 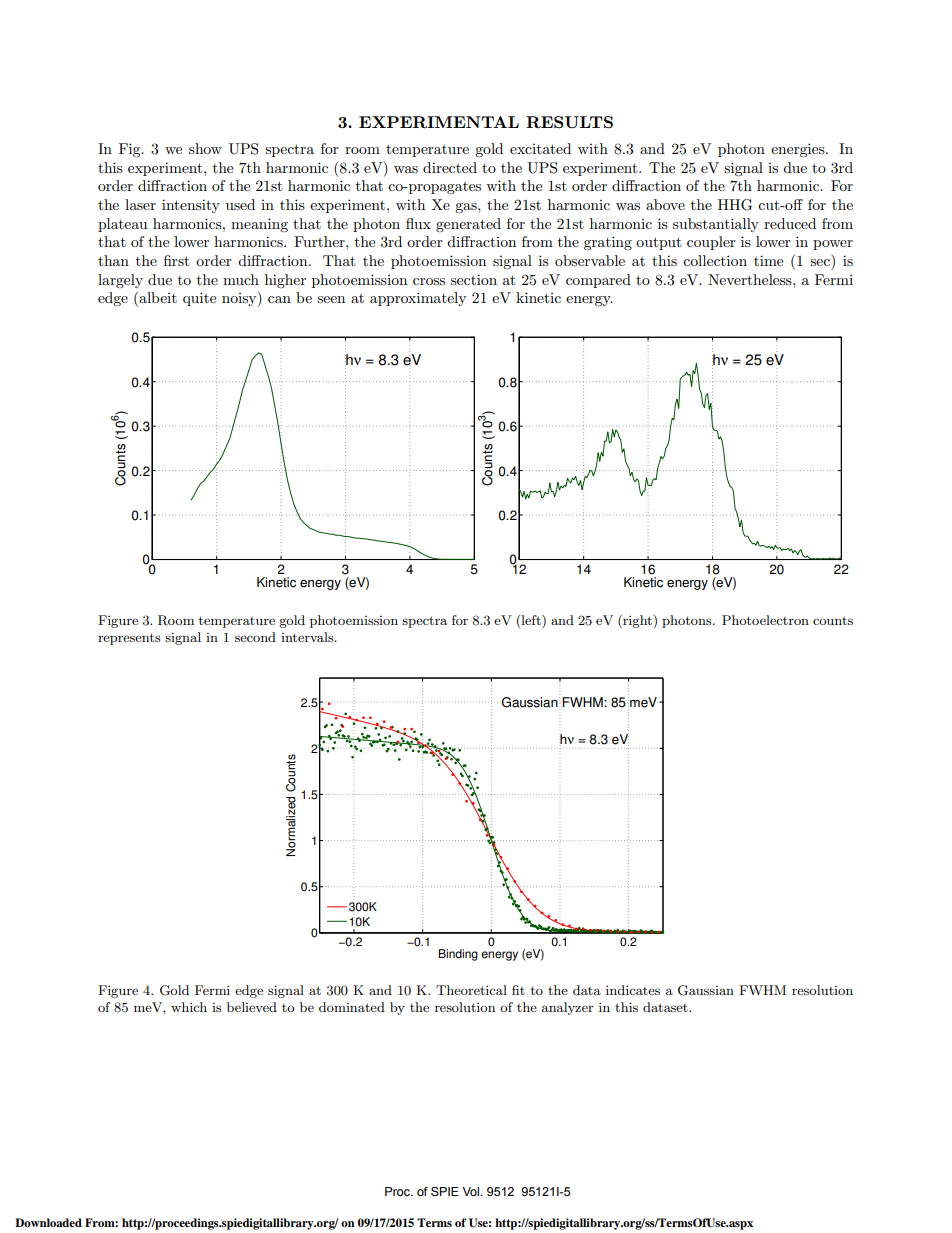 I want to click on indicates, so click(x=633, y=990).
